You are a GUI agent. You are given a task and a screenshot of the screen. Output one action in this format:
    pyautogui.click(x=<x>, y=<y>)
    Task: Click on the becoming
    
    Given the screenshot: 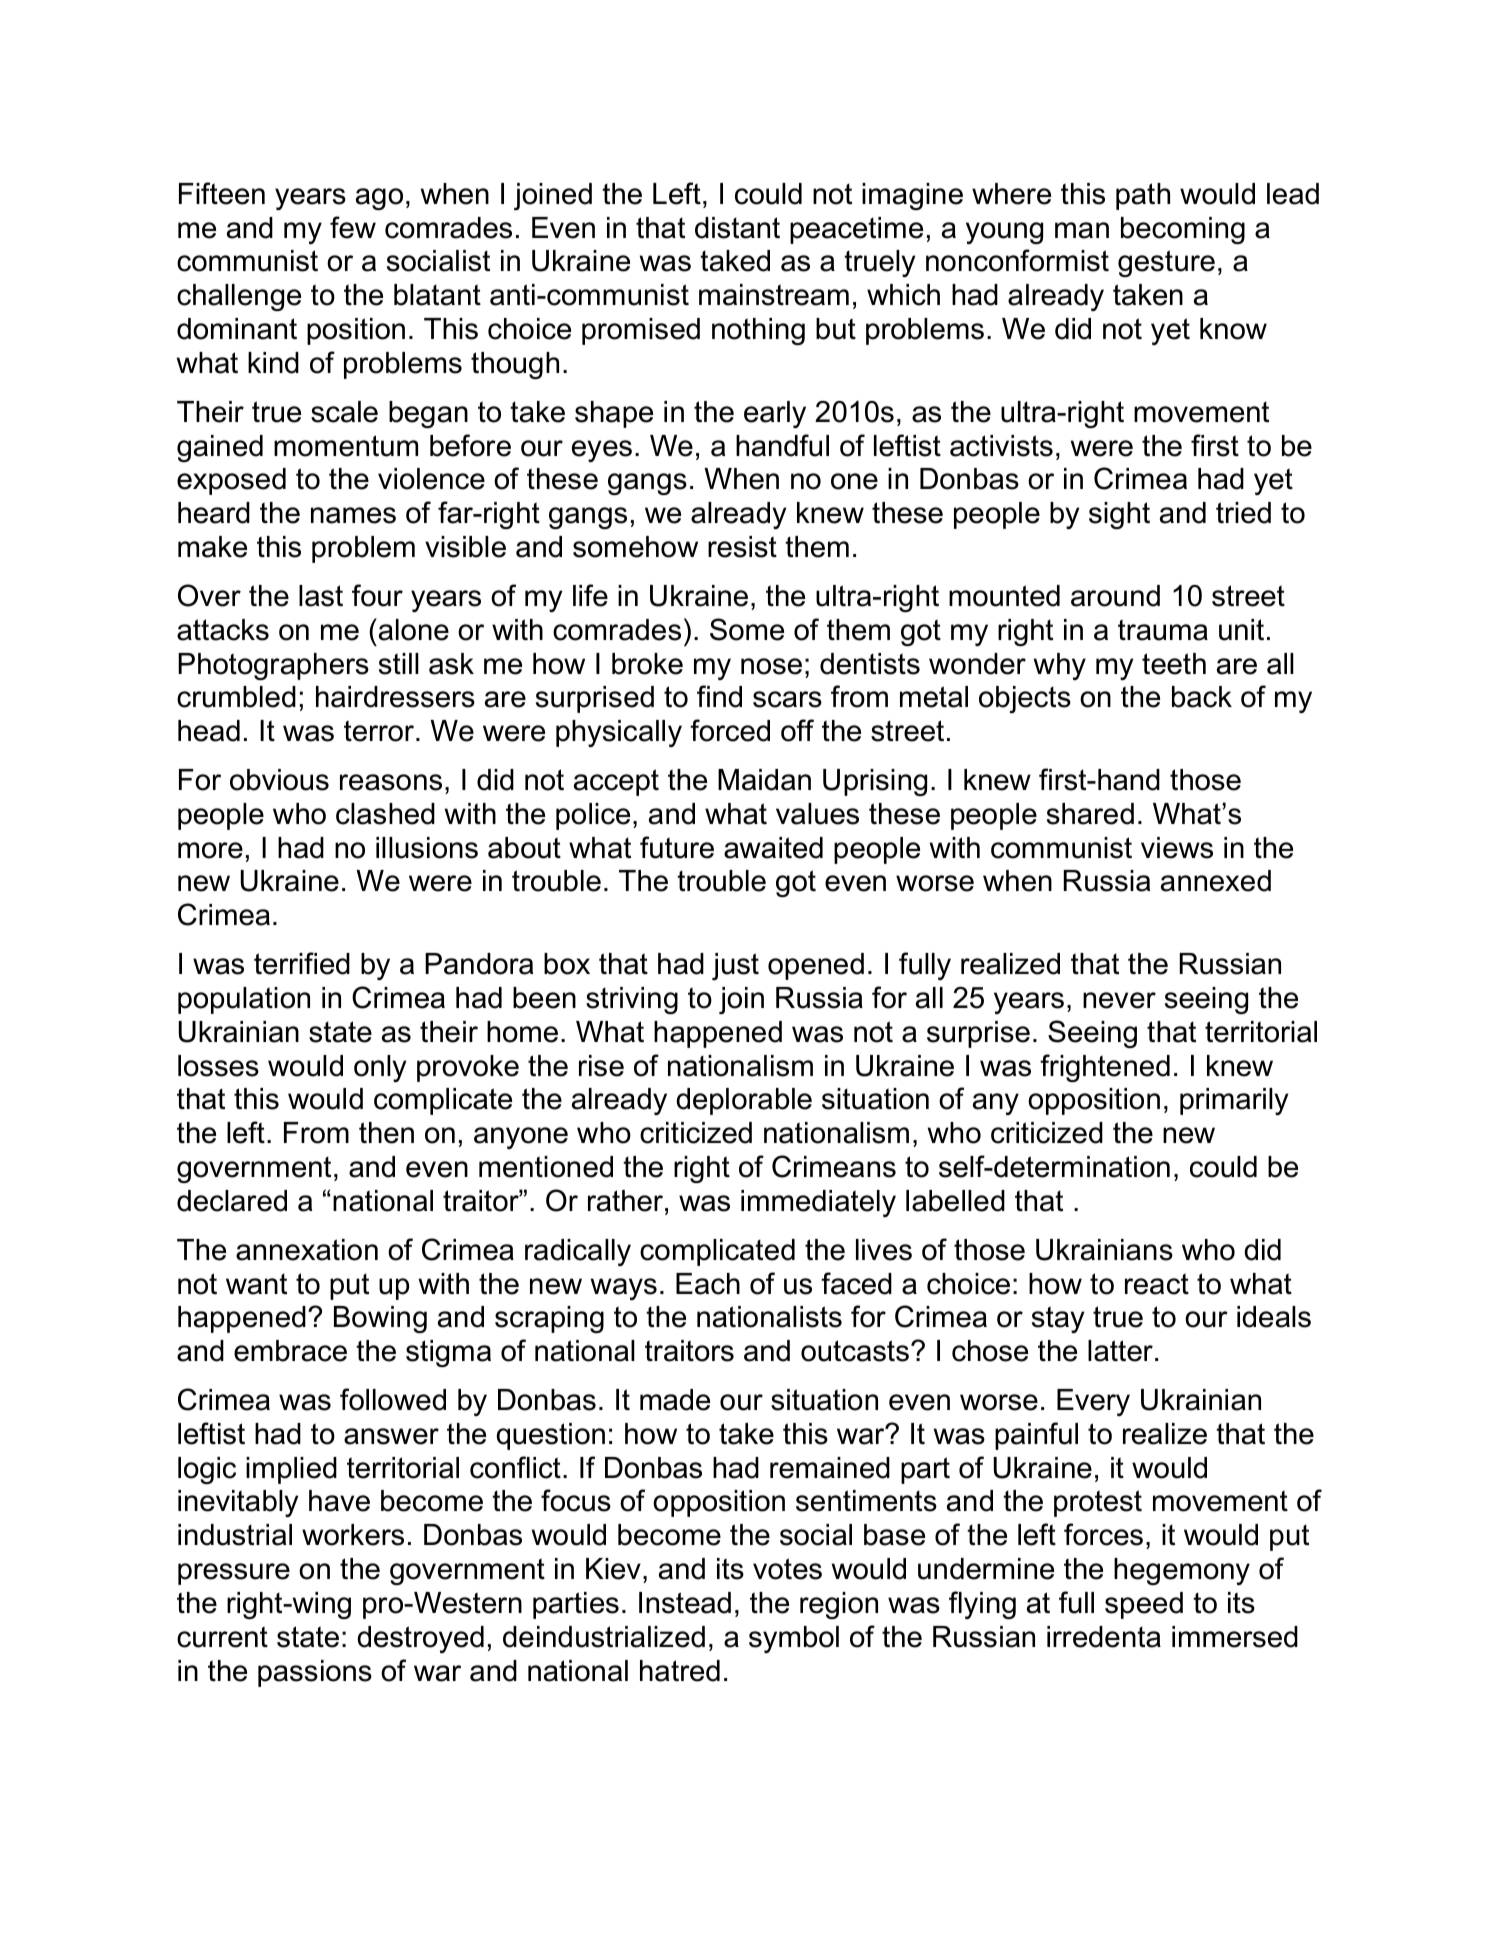 What is the action you would take?
    pyautogui.click(x=1183, y=230)
